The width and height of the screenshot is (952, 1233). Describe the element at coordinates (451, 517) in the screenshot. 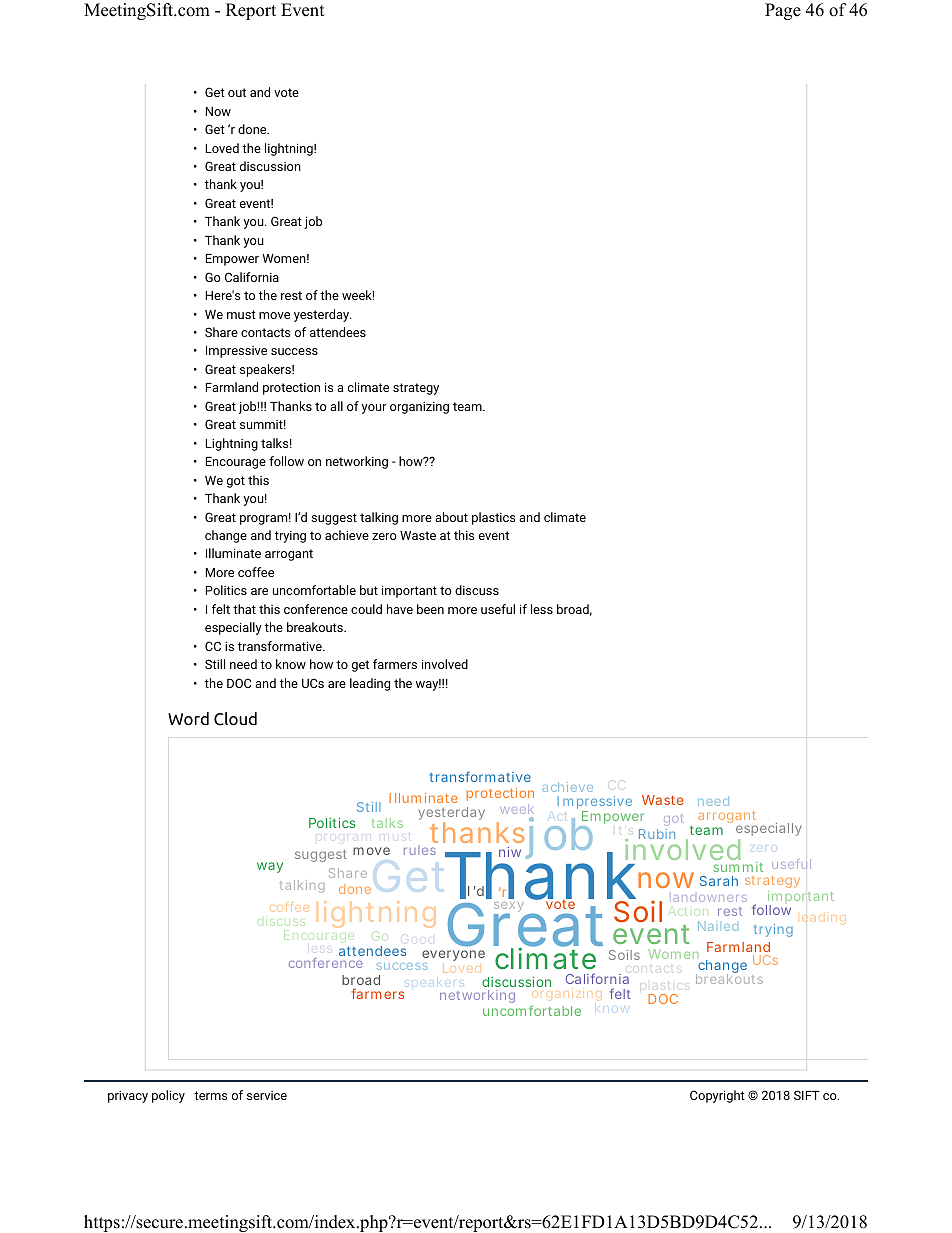

I see `about` at that location.
